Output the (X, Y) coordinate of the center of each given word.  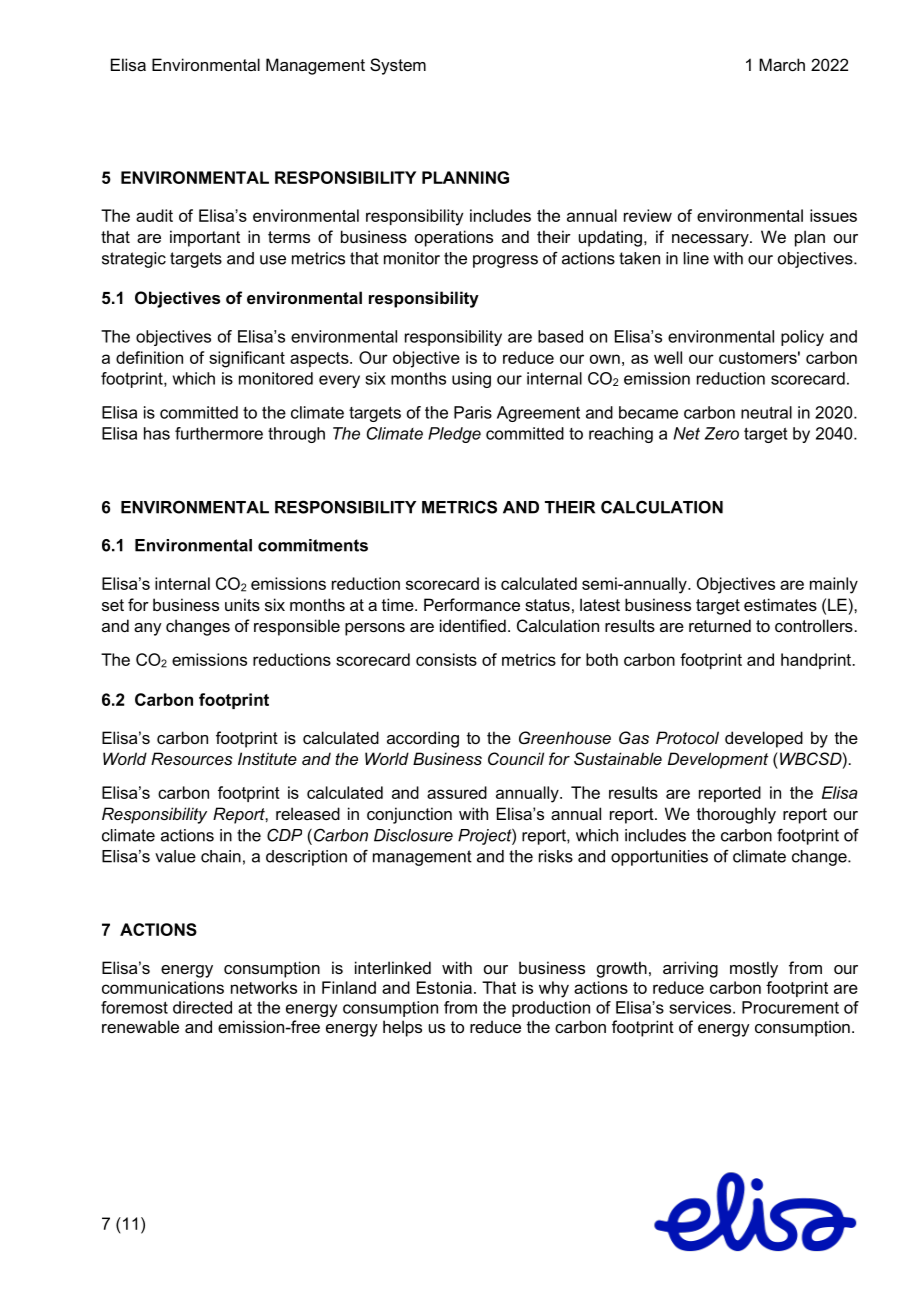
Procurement (790, 1007)
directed (202, 1007)
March (782, 64)
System (398, 66)
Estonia (444, 987)
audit (154, 215)
